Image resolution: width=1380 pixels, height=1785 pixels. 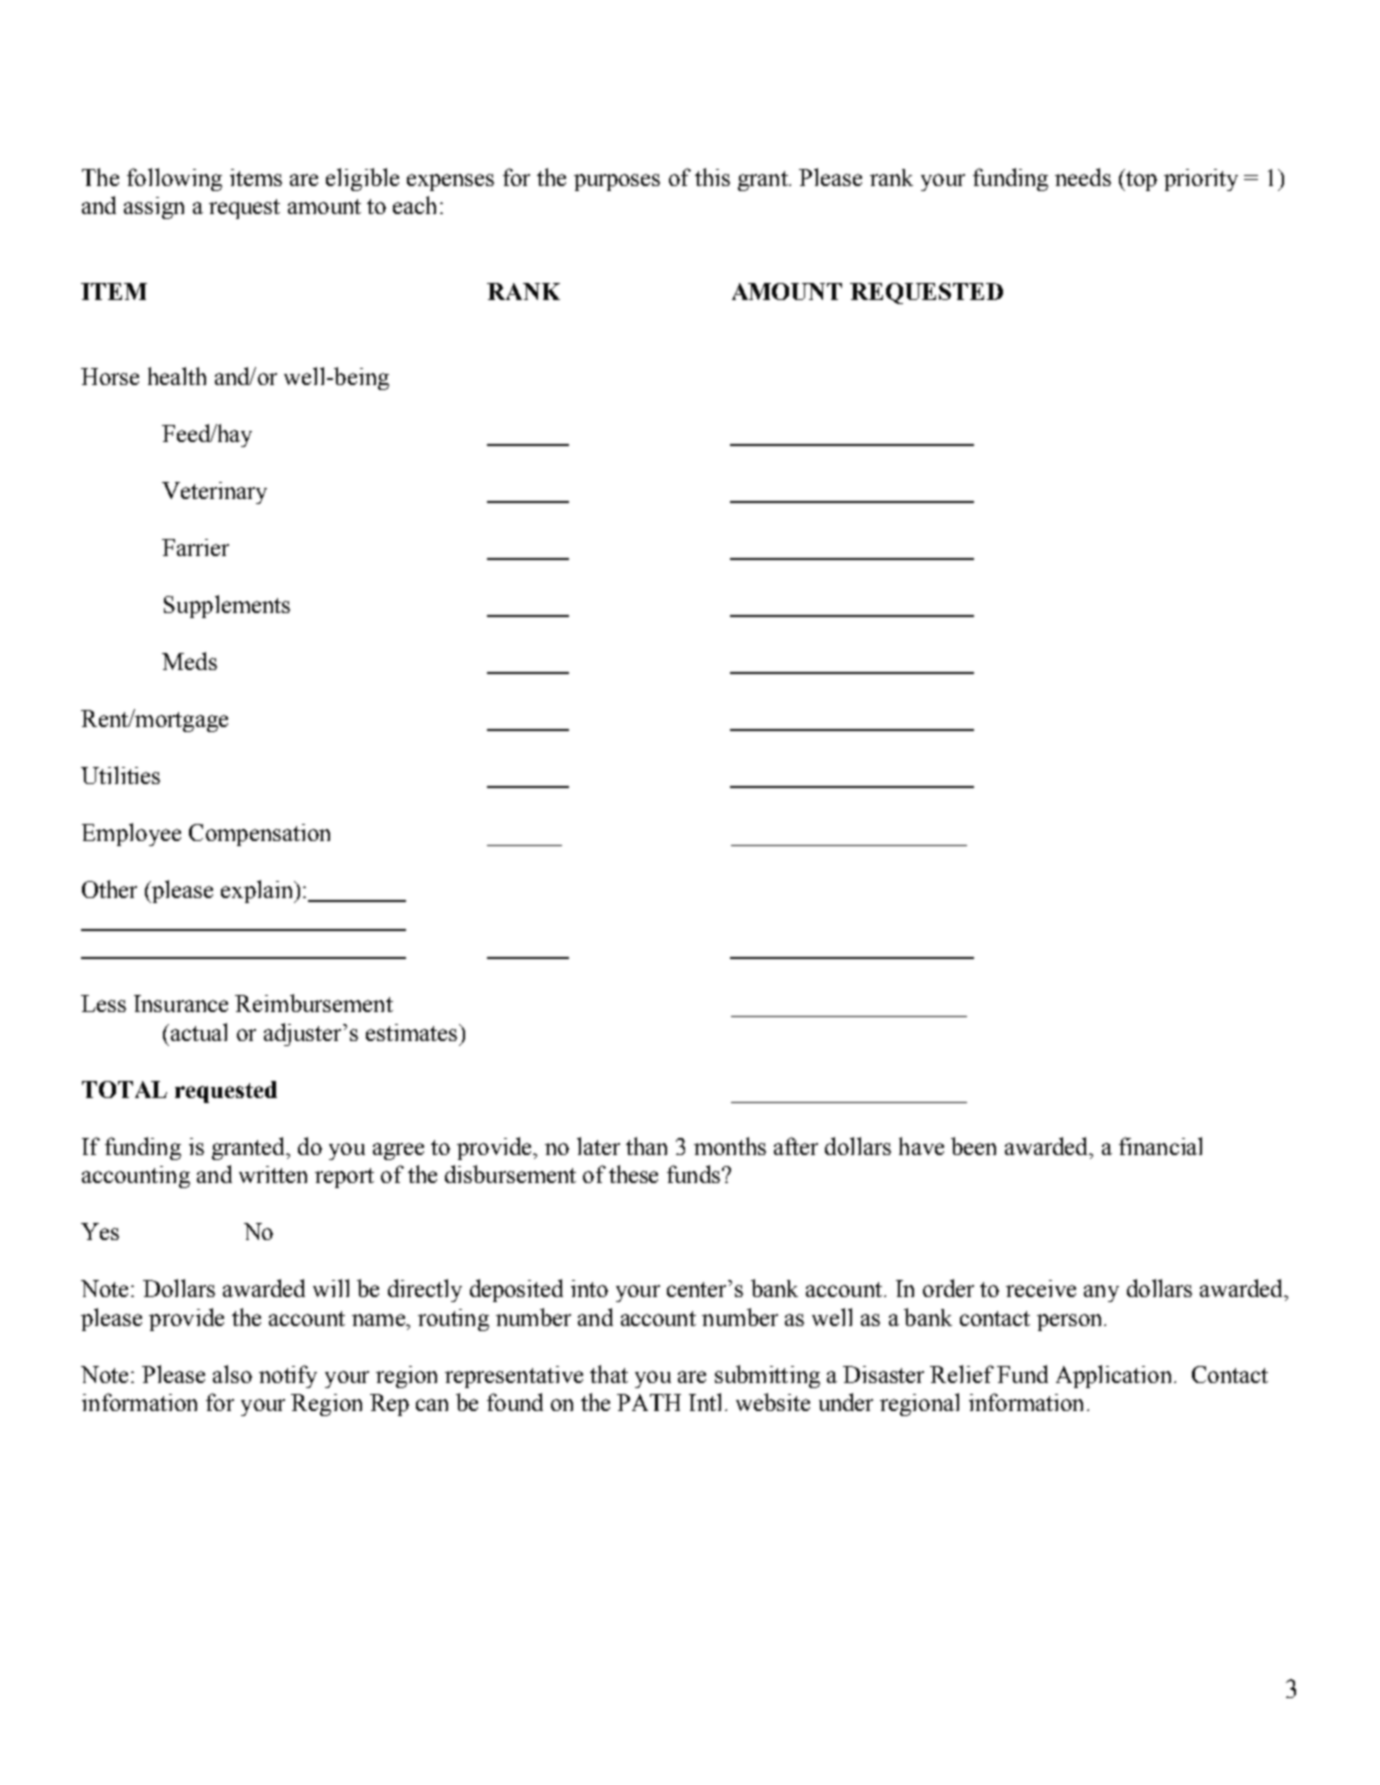 What do you see at coordinates (1083, 177) in the screenshot?
I see `needs` at bounding box center [1083, 177].
